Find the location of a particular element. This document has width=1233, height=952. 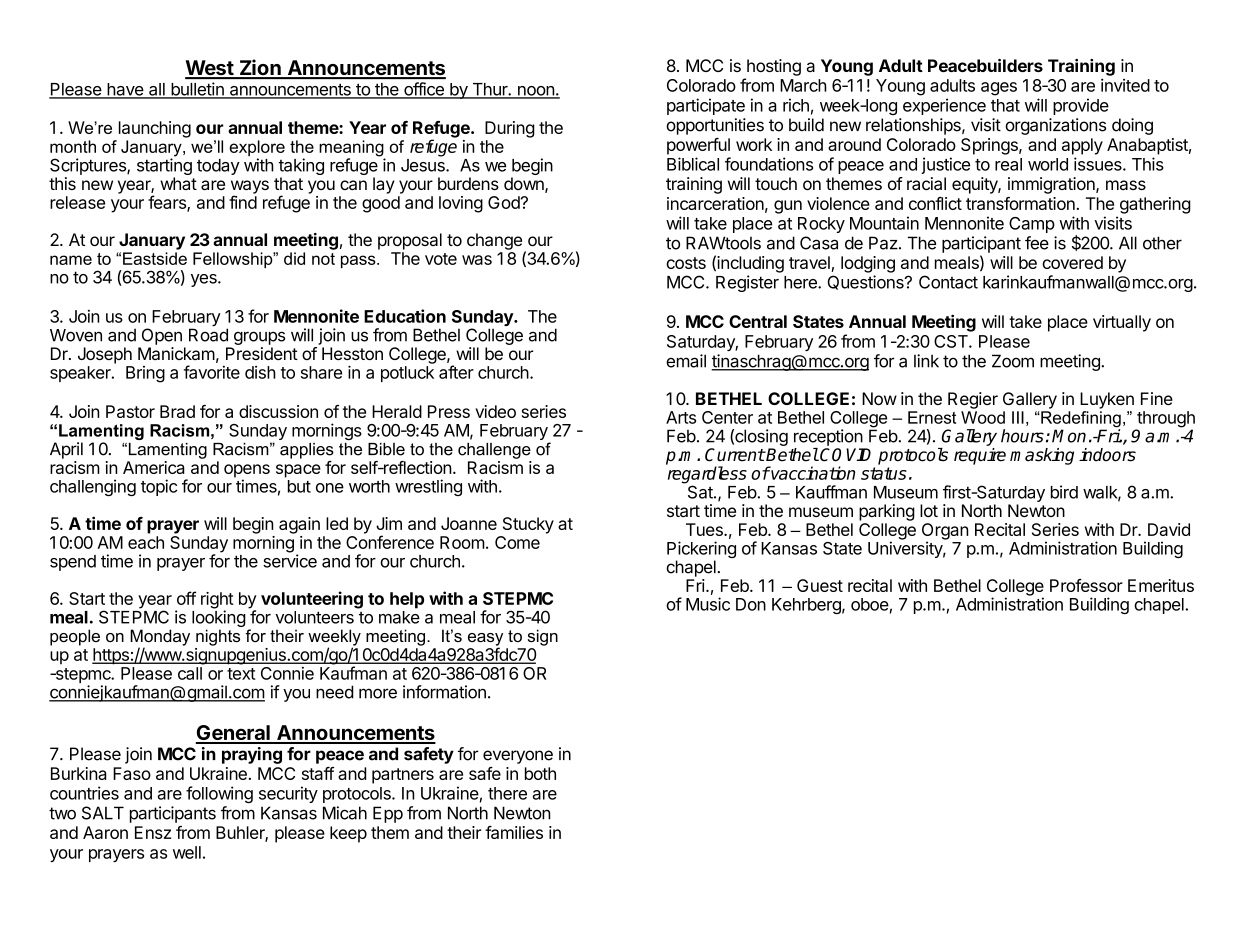

regardless is located at coordinates (707, 476).
